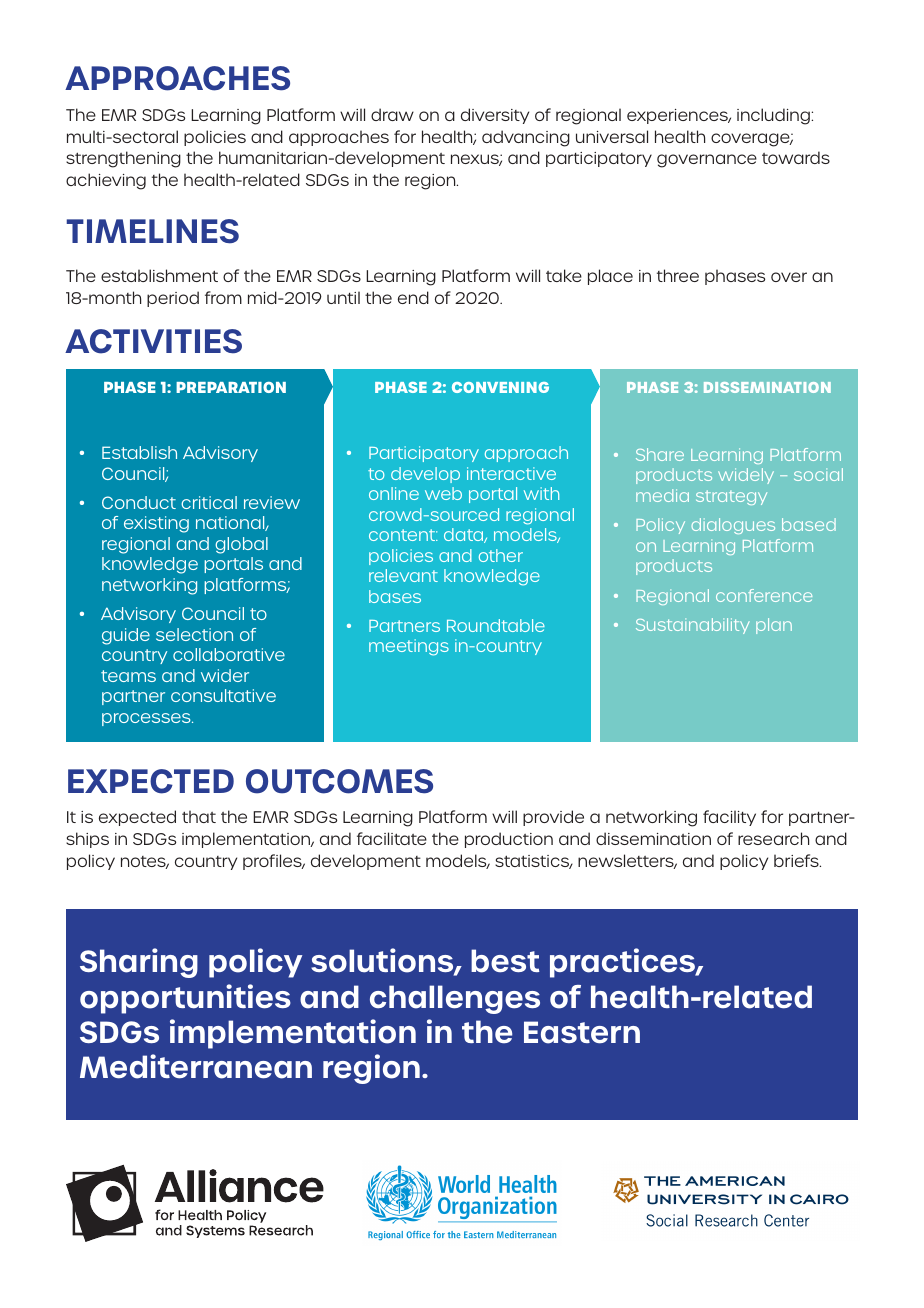  Describe the element at coordinates (495, 116) in the image. I see `diversity` at that location.
